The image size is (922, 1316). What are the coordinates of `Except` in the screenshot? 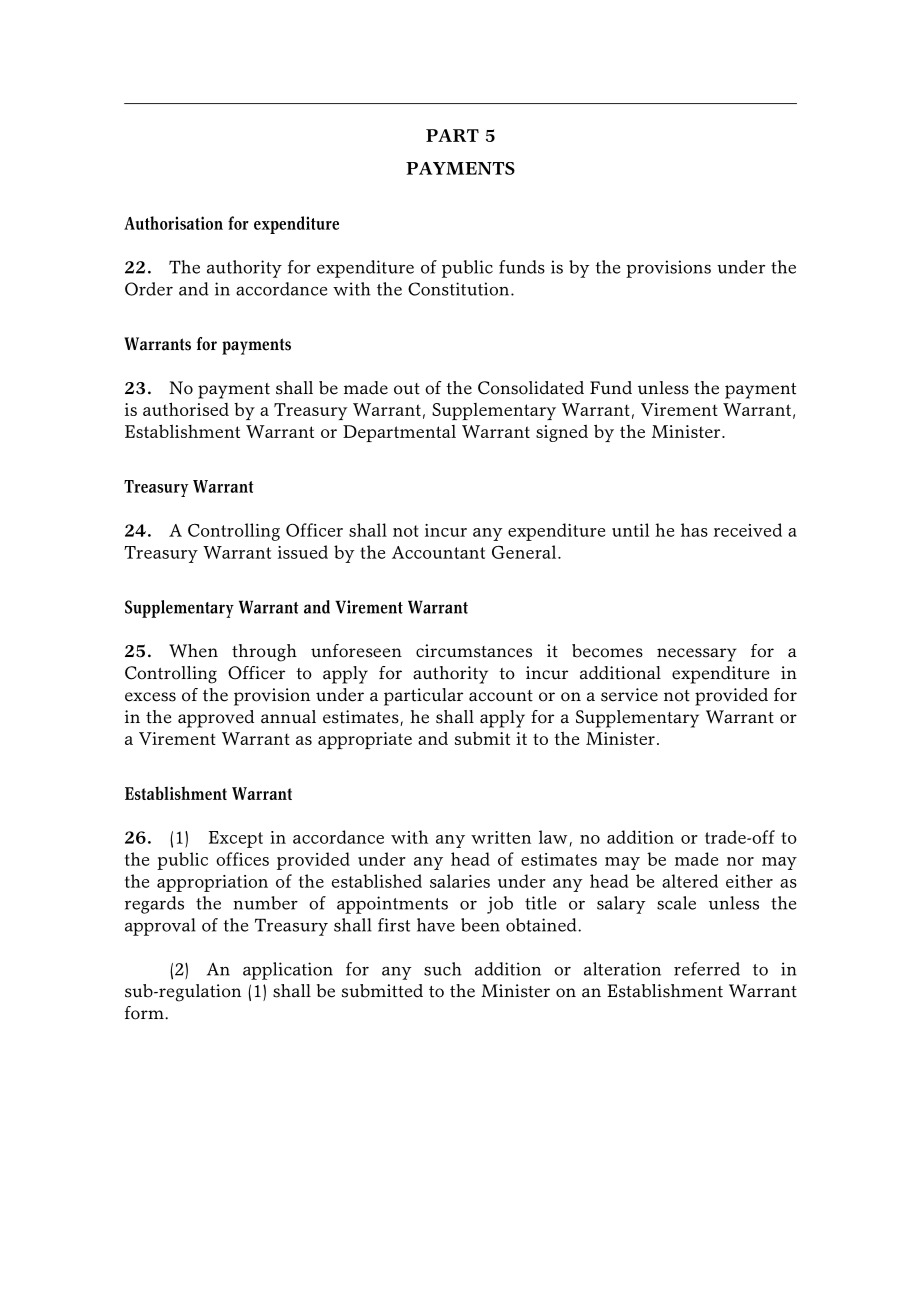 It's located at (236, 839).
